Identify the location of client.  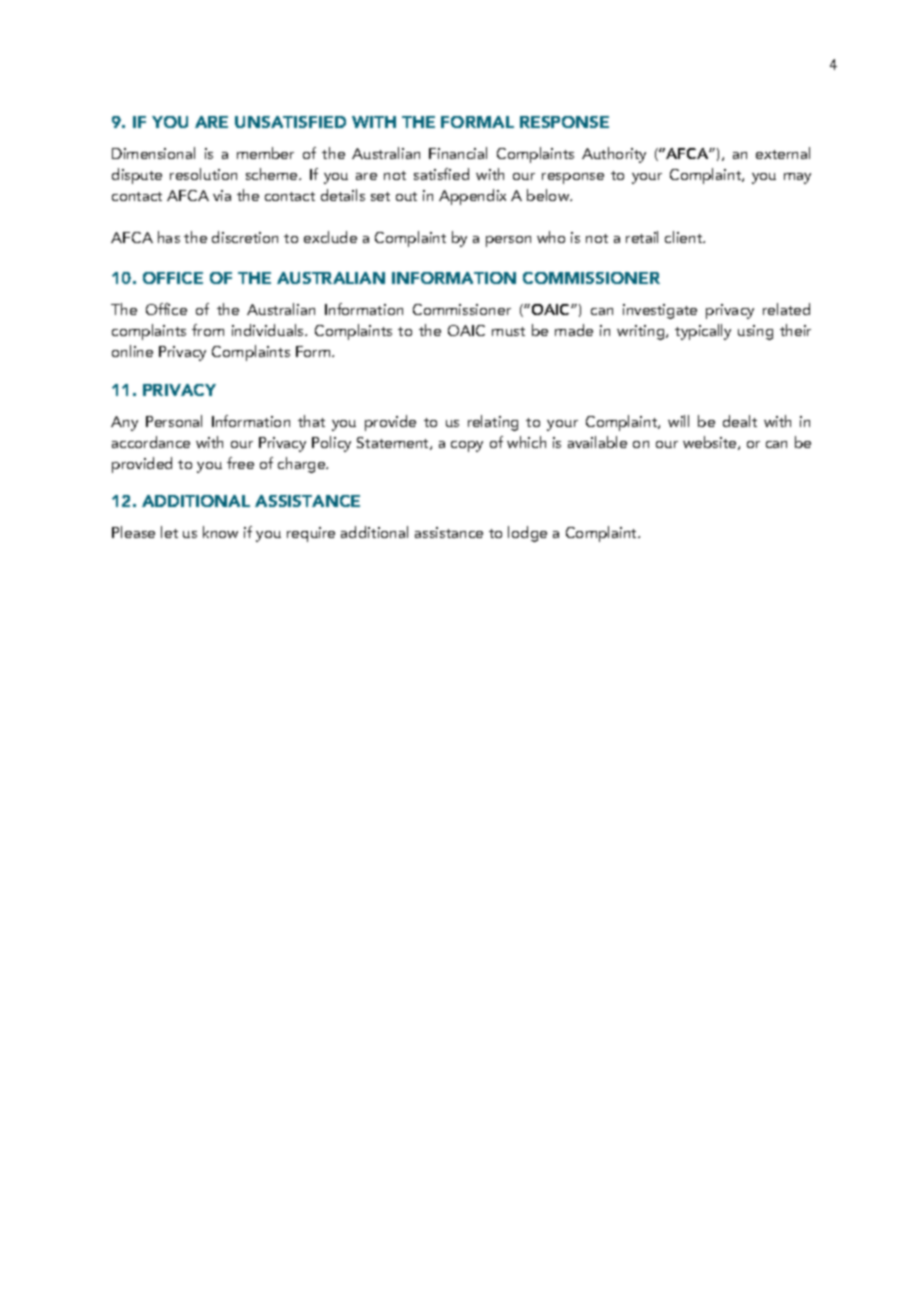
(685, 237).
